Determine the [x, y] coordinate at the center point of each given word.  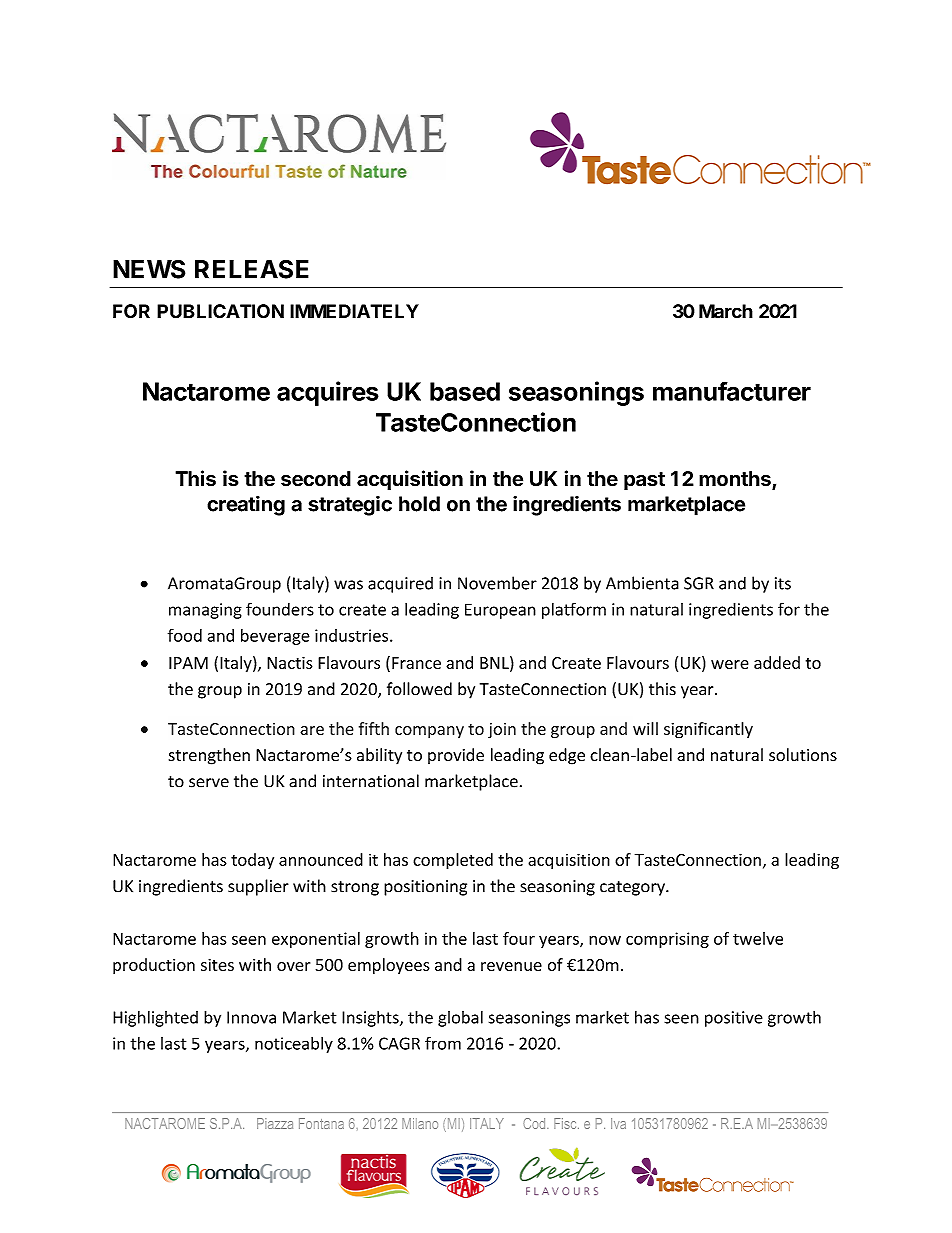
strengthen [209, 756]
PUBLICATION [220, 311]
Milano [420, 1123]
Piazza [275, 1123]
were [730, 664]
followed [419, 689]
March [726, 311]
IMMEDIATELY [354, 311]
